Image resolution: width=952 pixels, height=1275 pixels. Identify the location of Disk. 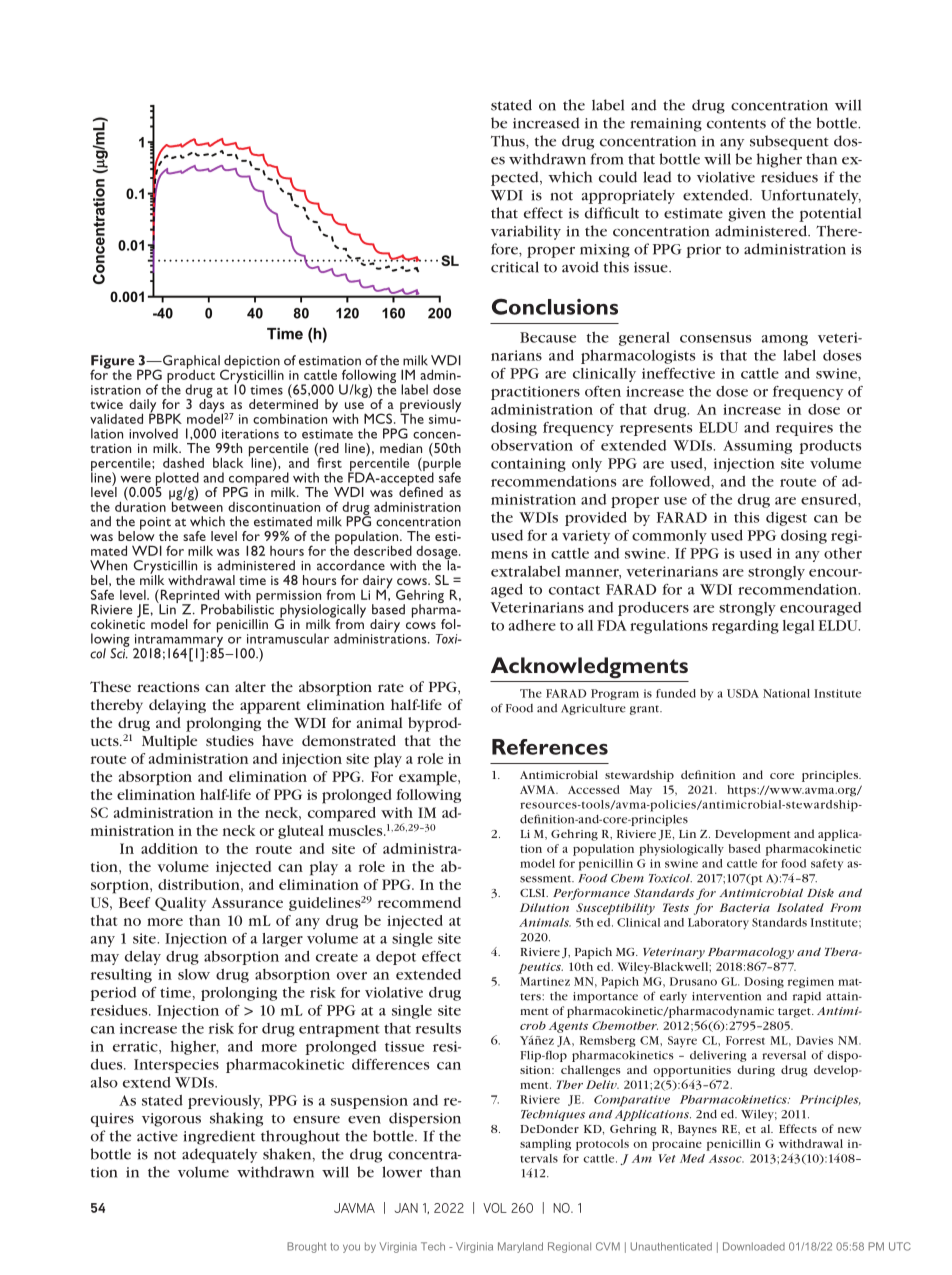
(820, 892).
